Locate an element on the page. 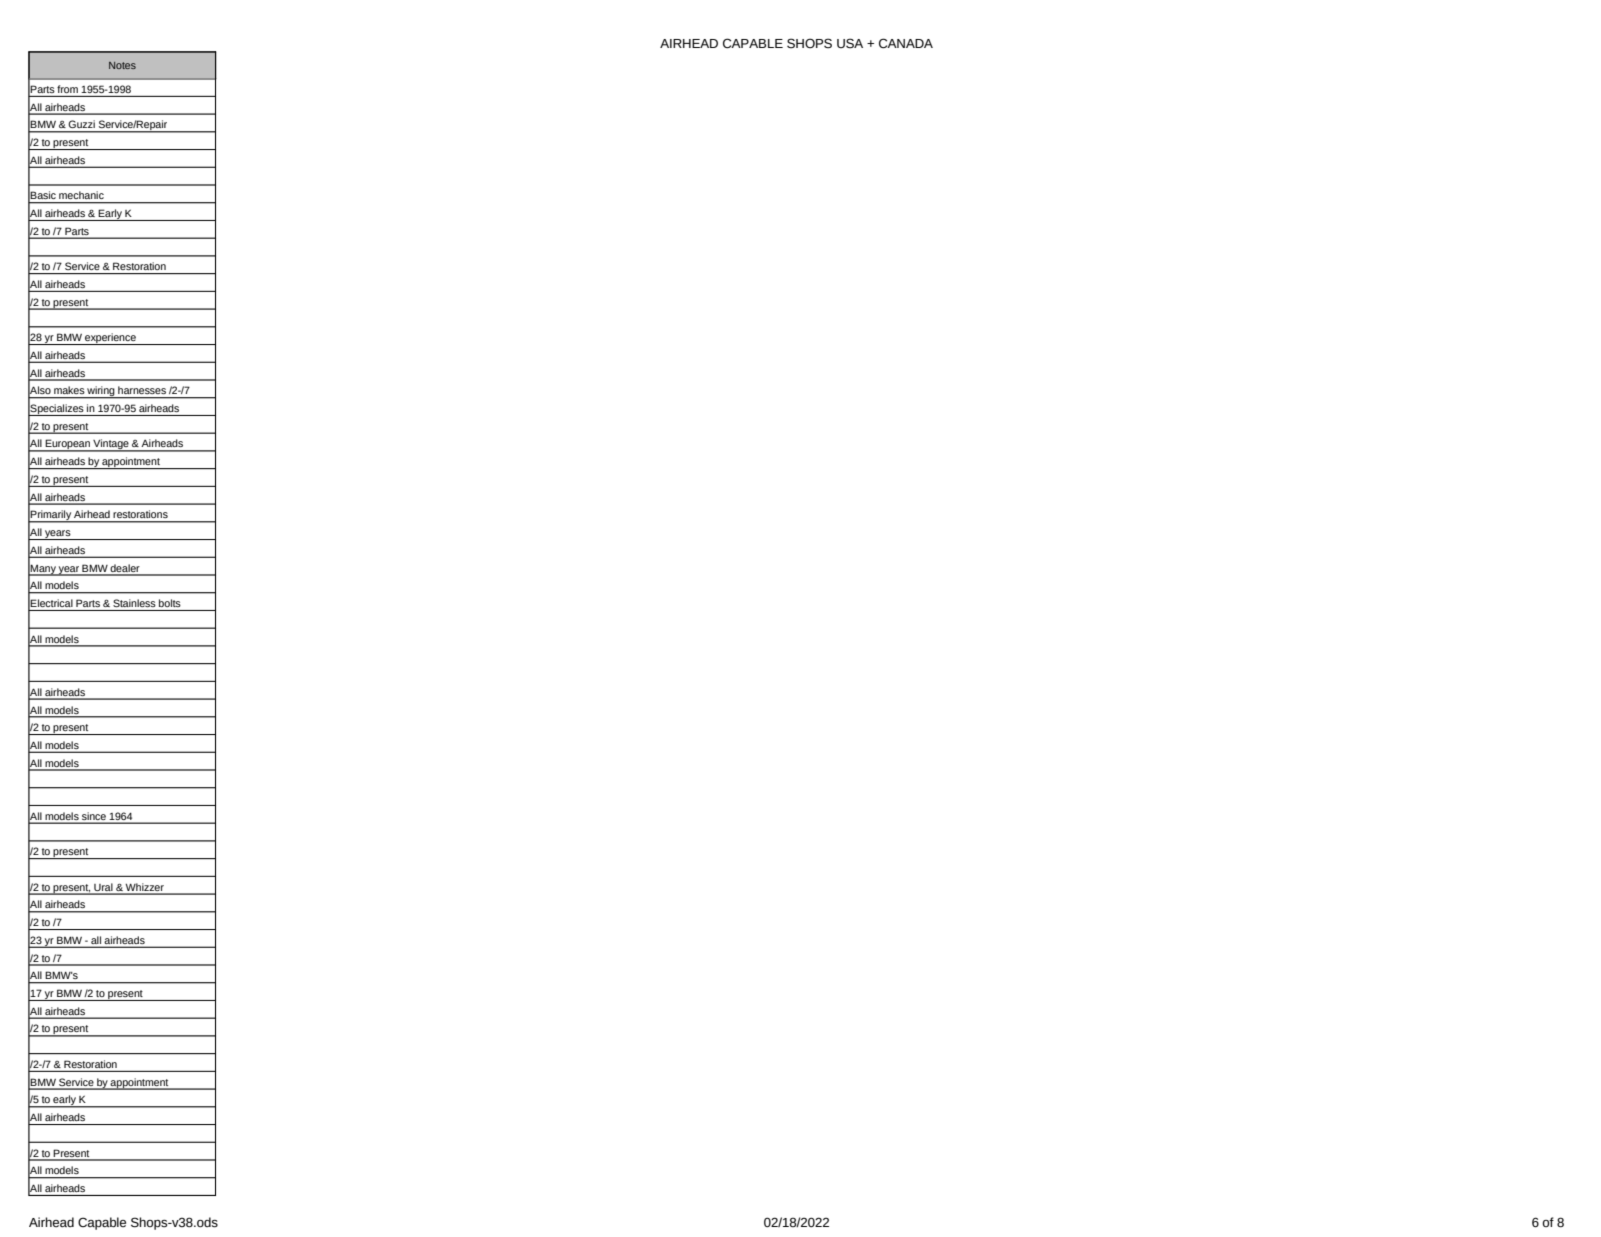 Image resolution: width=1601 pixels, height=1237 pixels. makes is located at coordinates (69, 390).
